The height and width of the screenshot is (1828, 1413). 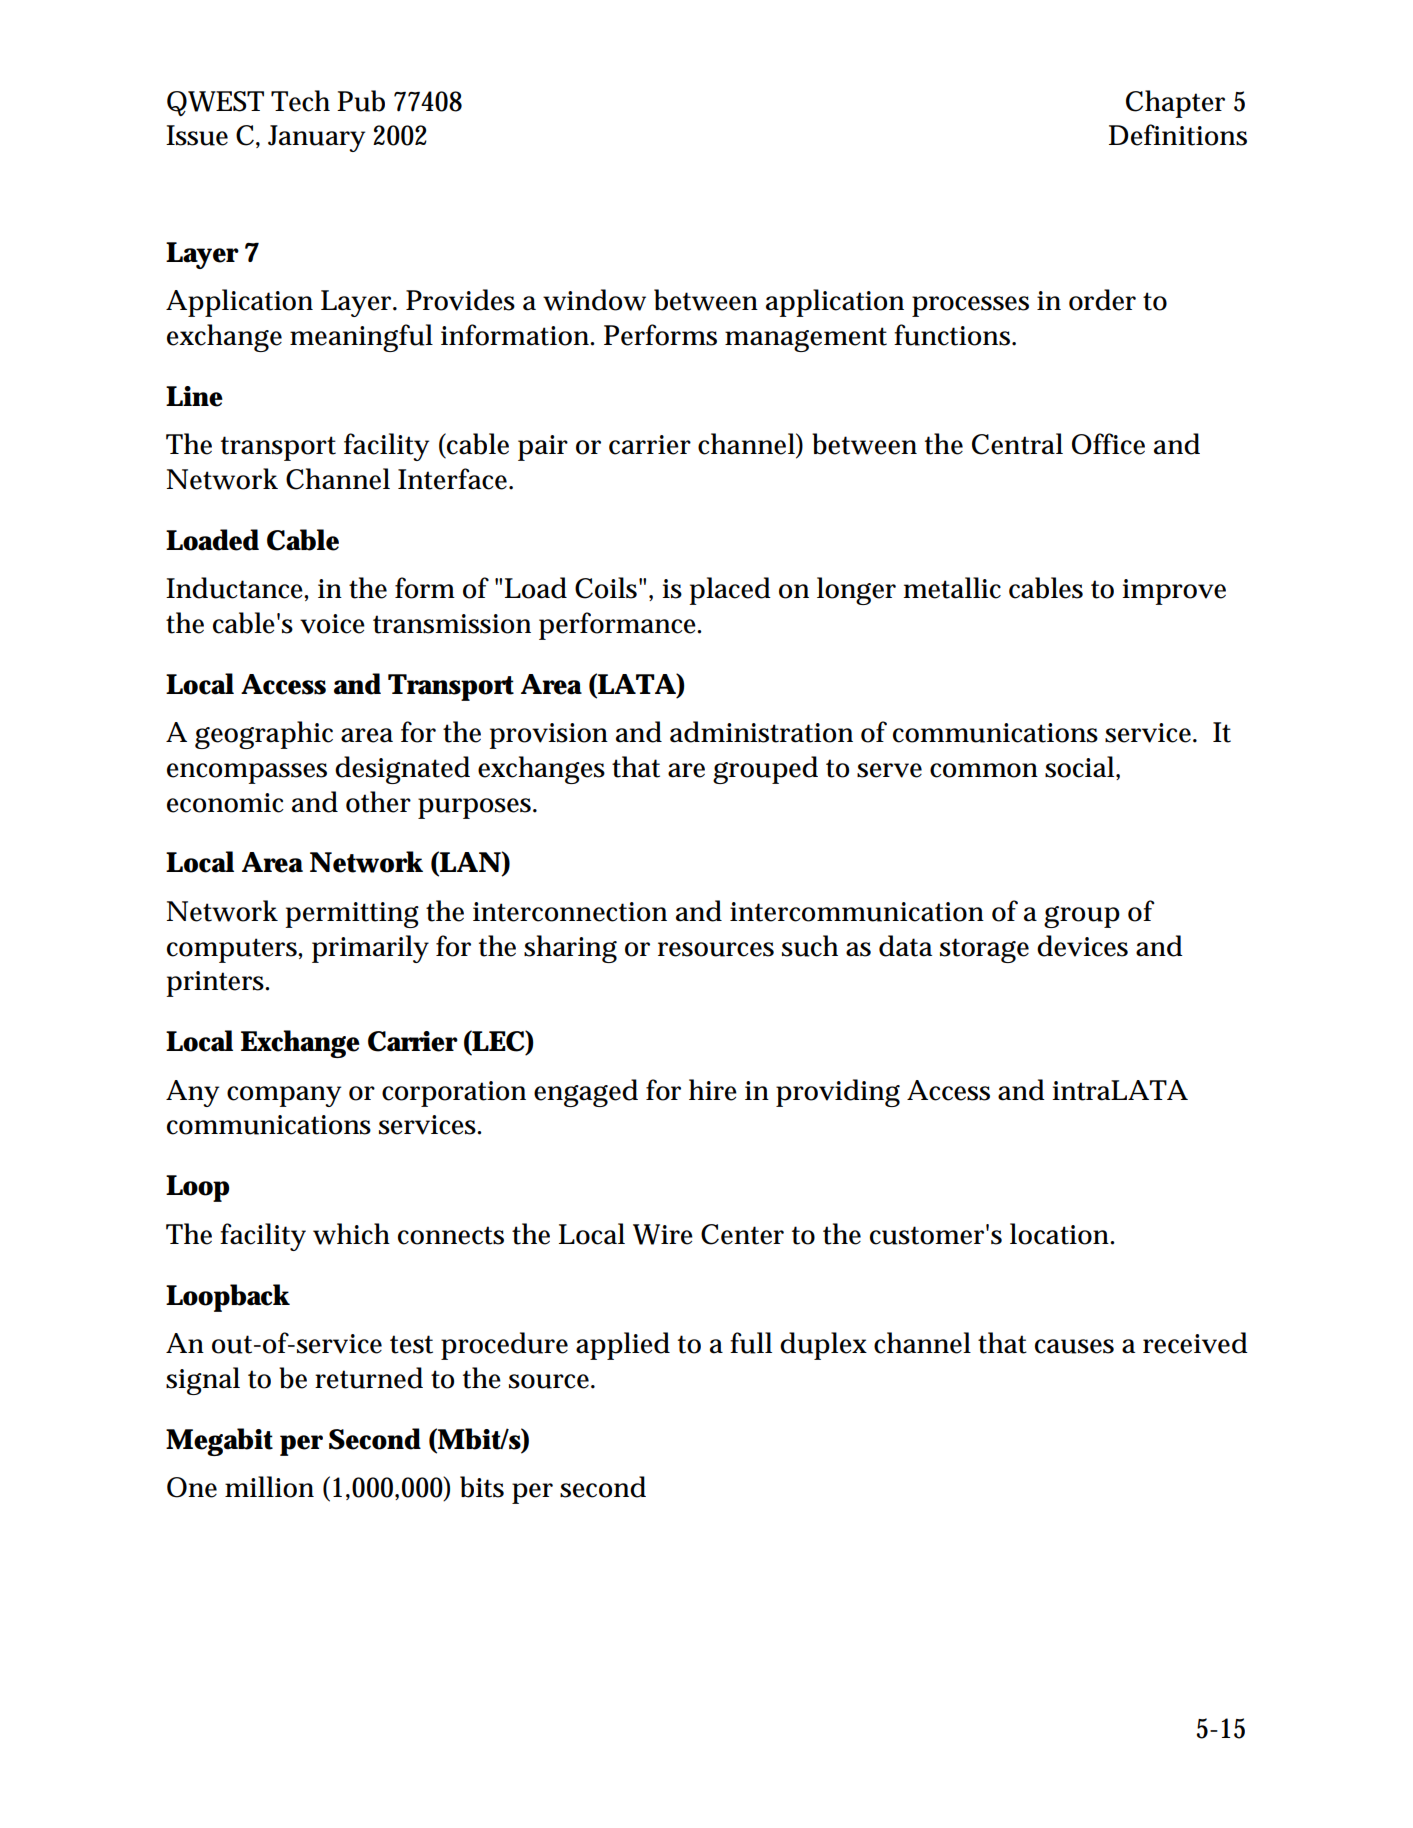 What do you see at coordinates (1081, 768) in the screenshot?
I see `social` at bounding box center [1081, 768].
